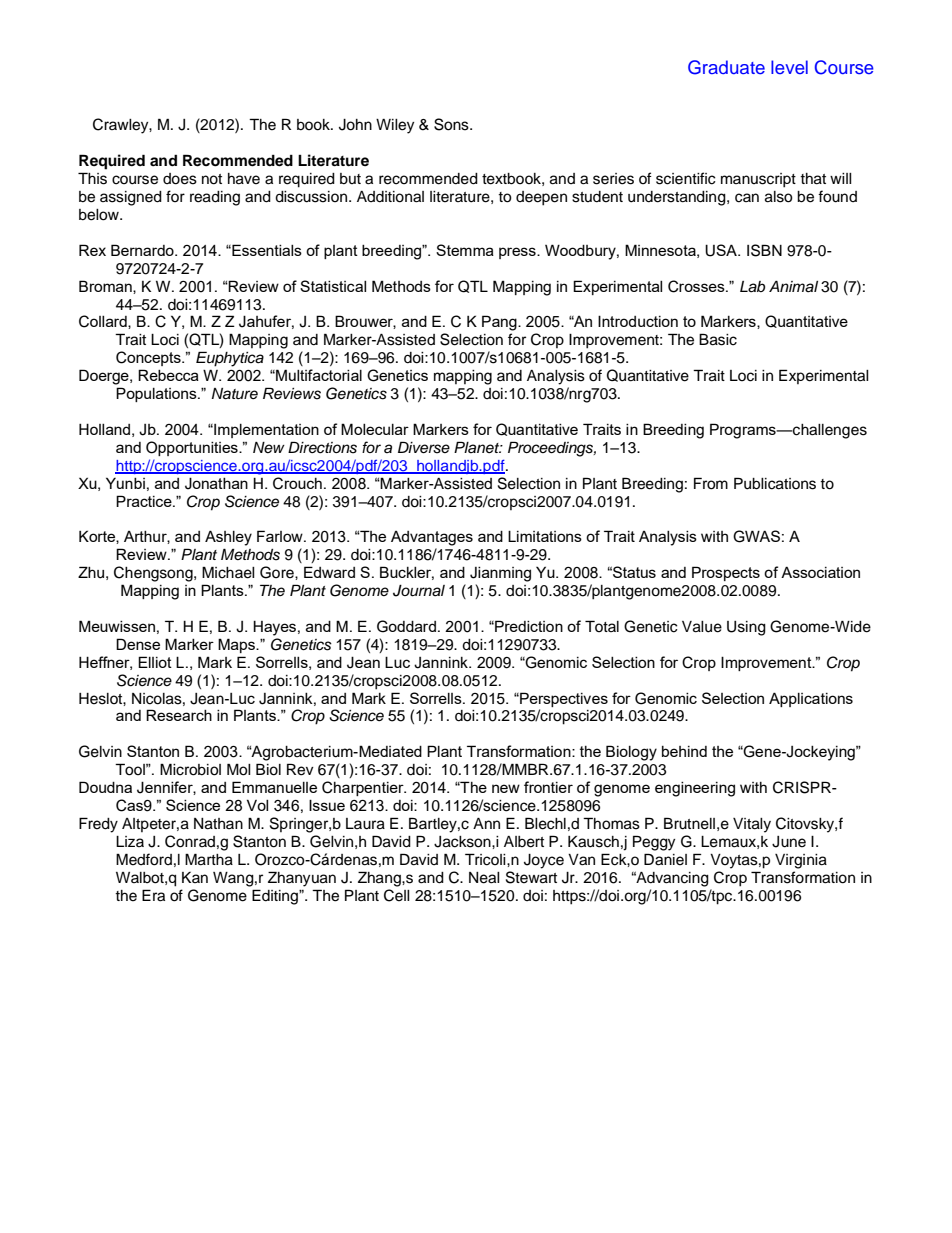  Describe the element at coordinates (726, 67) in the screenshot. I see `Graduate` at that location.
